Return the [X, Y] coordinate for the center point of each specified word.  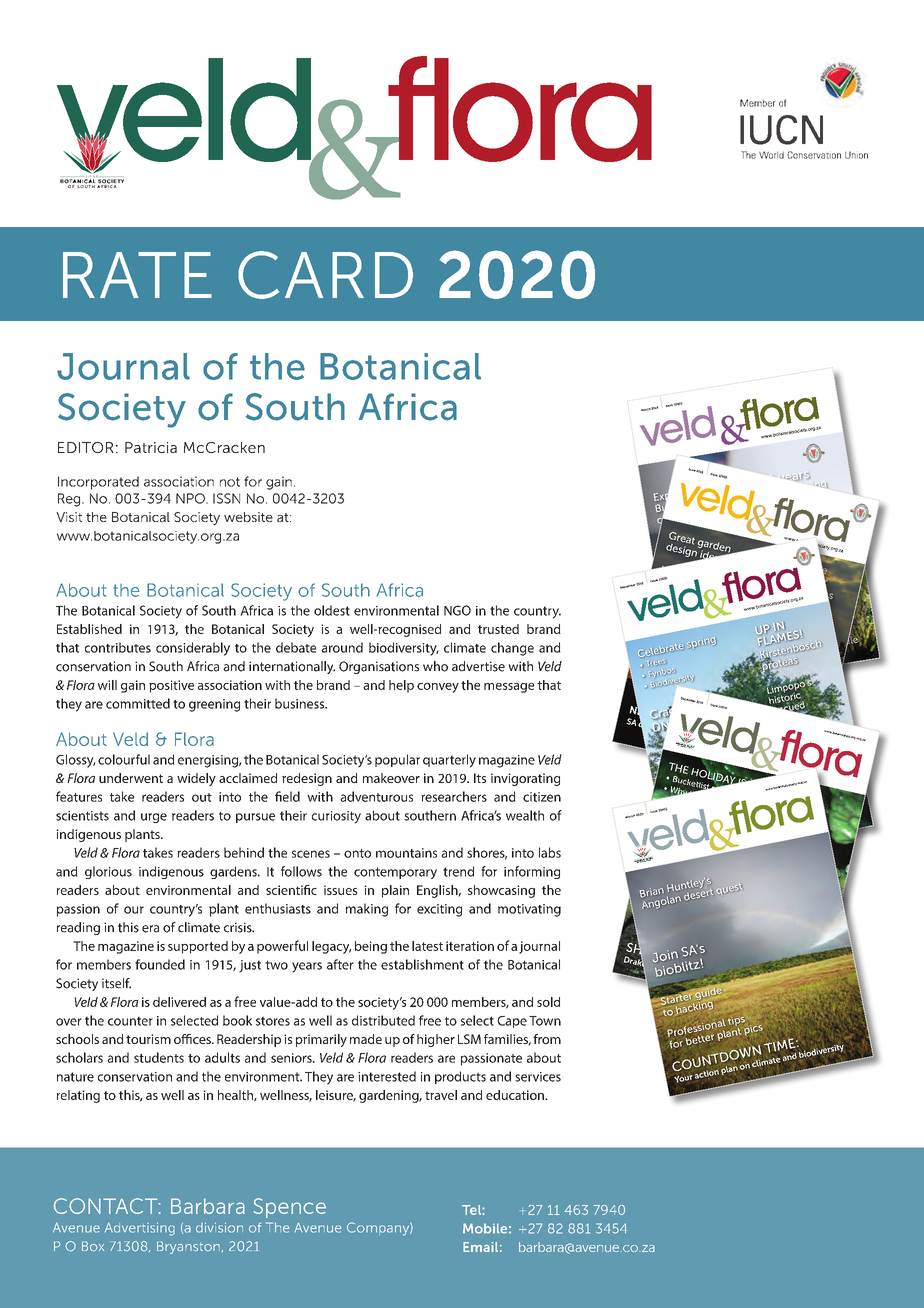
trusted [498, 629]
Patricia [151, 447]
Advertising [140, 1229]
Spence [290, 1208]
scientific [291, 890]
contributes [118, 647]
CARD [325, 275]
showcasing [501, 891]
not [230, 482]
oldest [332, 610]
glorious [108, 872]
